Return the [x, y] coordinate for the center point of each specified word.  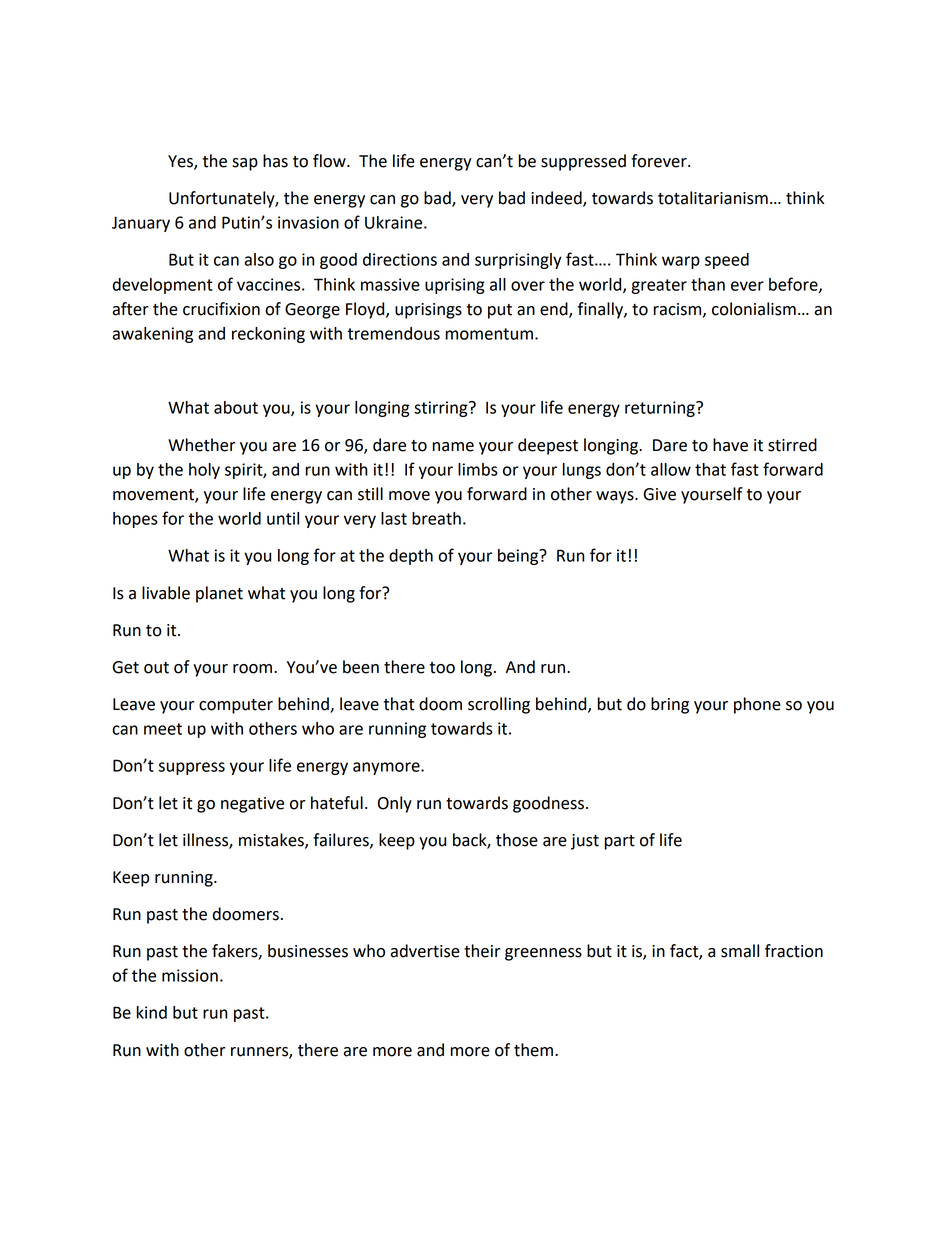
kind [152, 1012]
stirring [442, 409]
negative [252, 805]
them [533, 1050]
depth [411, 557]
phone [757, 705]
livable [166, 593]
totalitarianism [713, 198]
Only [395, 804]
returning [661, 409]
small [740, 951]
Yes [181, 162]
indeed [557, 199]
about [236, 407]
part [619, 842]
